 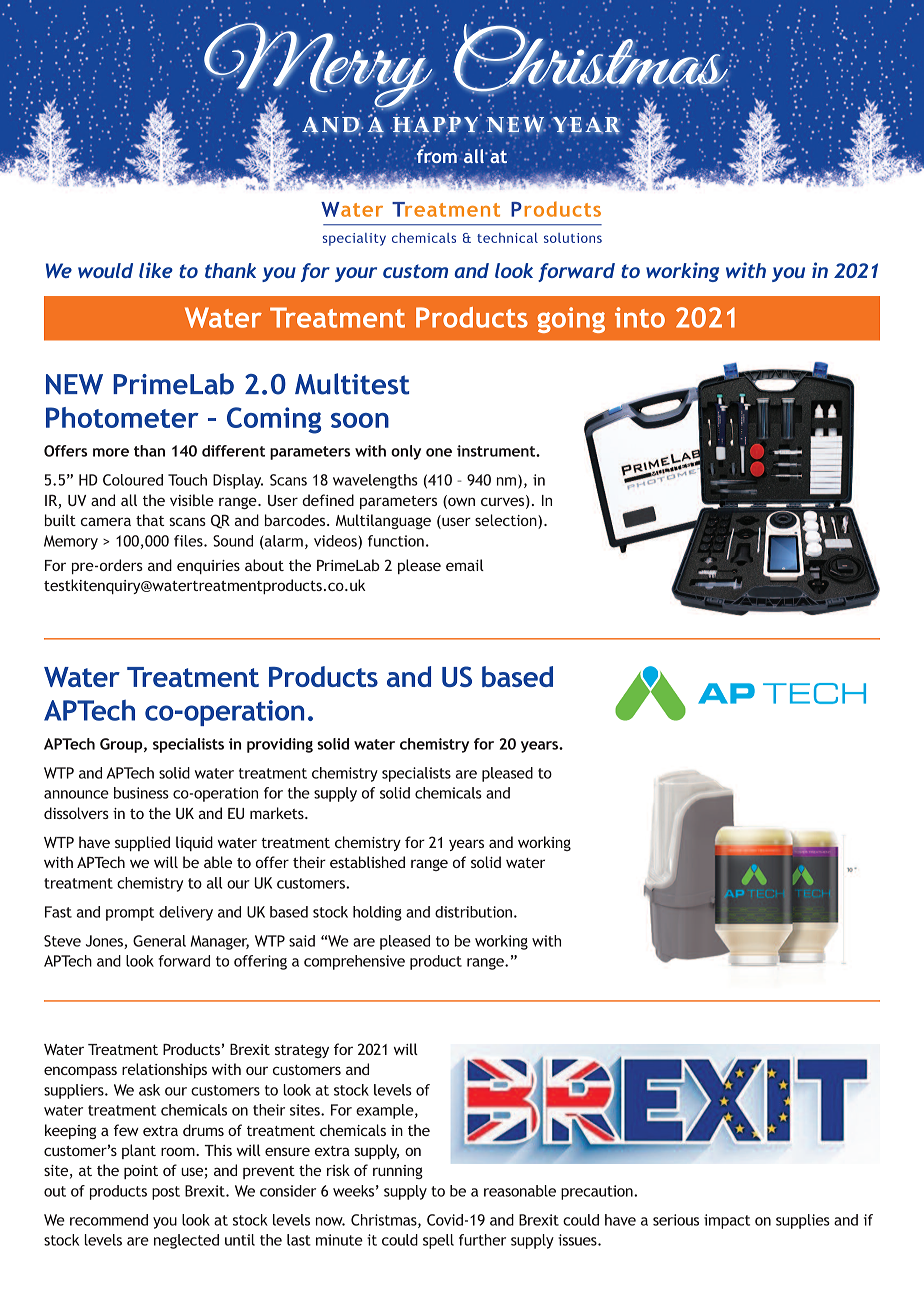 I want to click on spell, so click(x=438, y=1241).
